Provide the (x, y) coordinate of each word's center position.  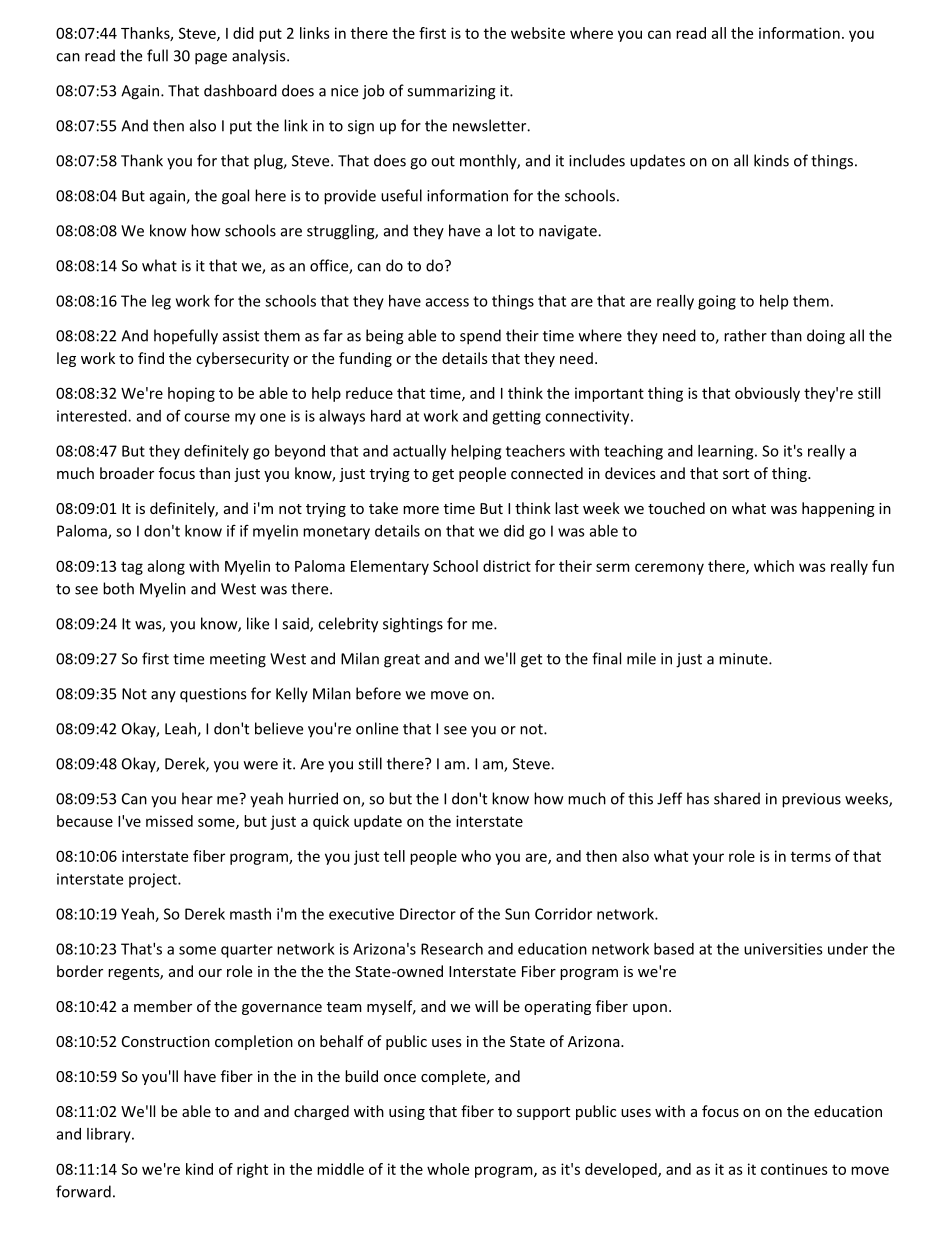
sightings (413, 625)
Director (428, 914)
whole (448, 1169)
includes (597, 160)
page (211, 59)
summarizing (451, 92)
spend (480, 337)
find (151, 358)
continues (794, 1169)
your (708, 859)
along (166, 567)
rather (745, 335)
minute (744, 659)
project (154, 880)
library (110, 1135)
